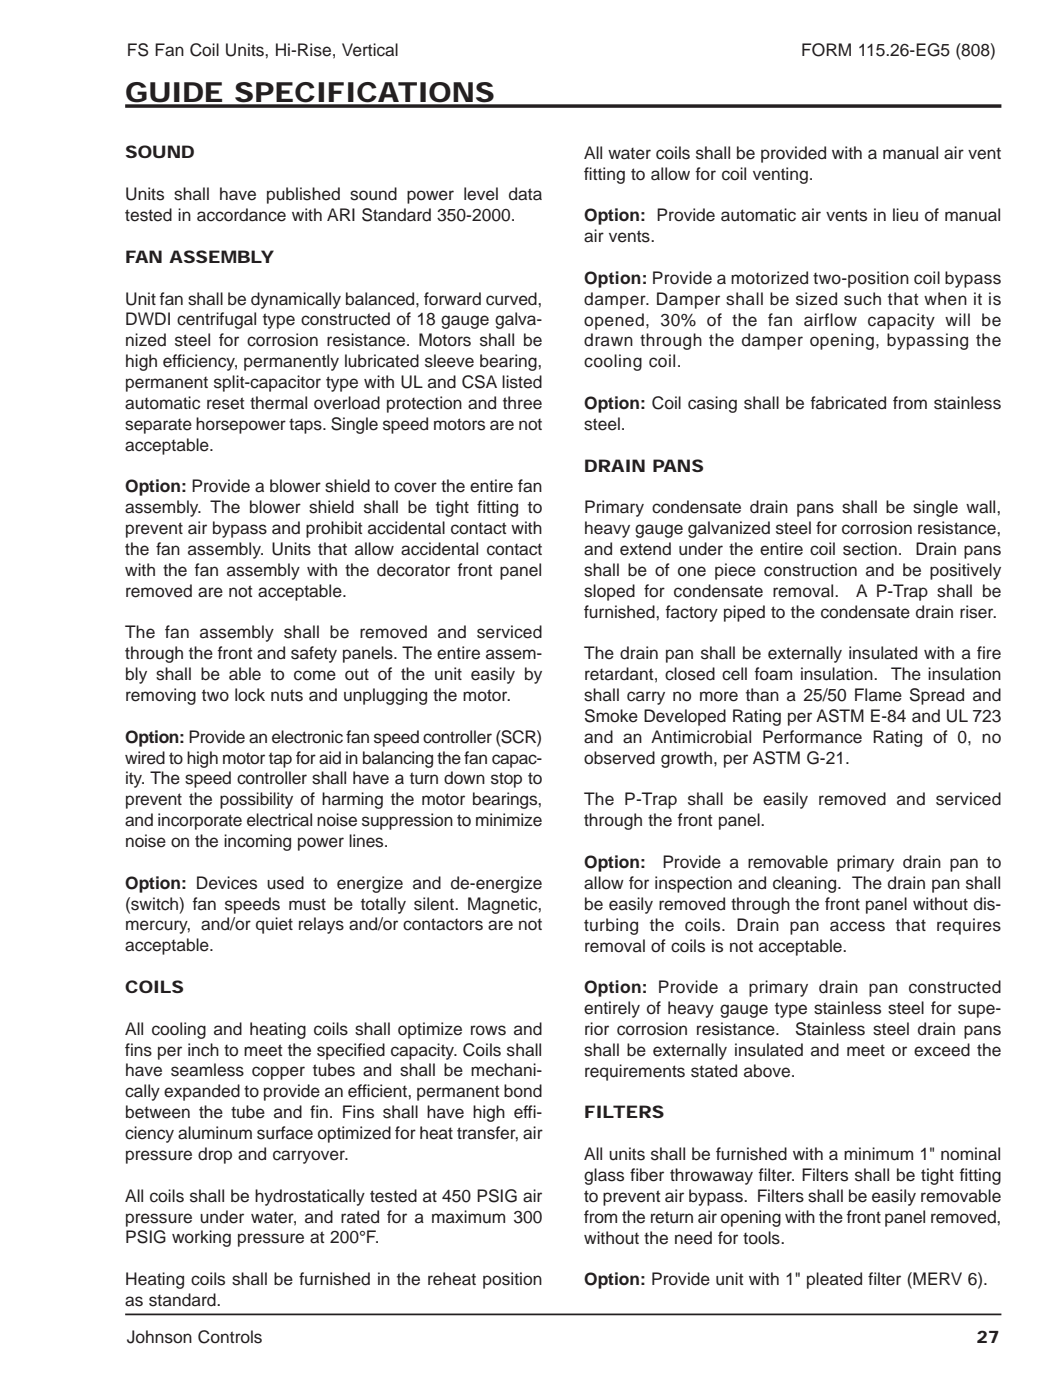  Describe the element at coordinates (250, 695) in the document. I see `lock` at that location.
